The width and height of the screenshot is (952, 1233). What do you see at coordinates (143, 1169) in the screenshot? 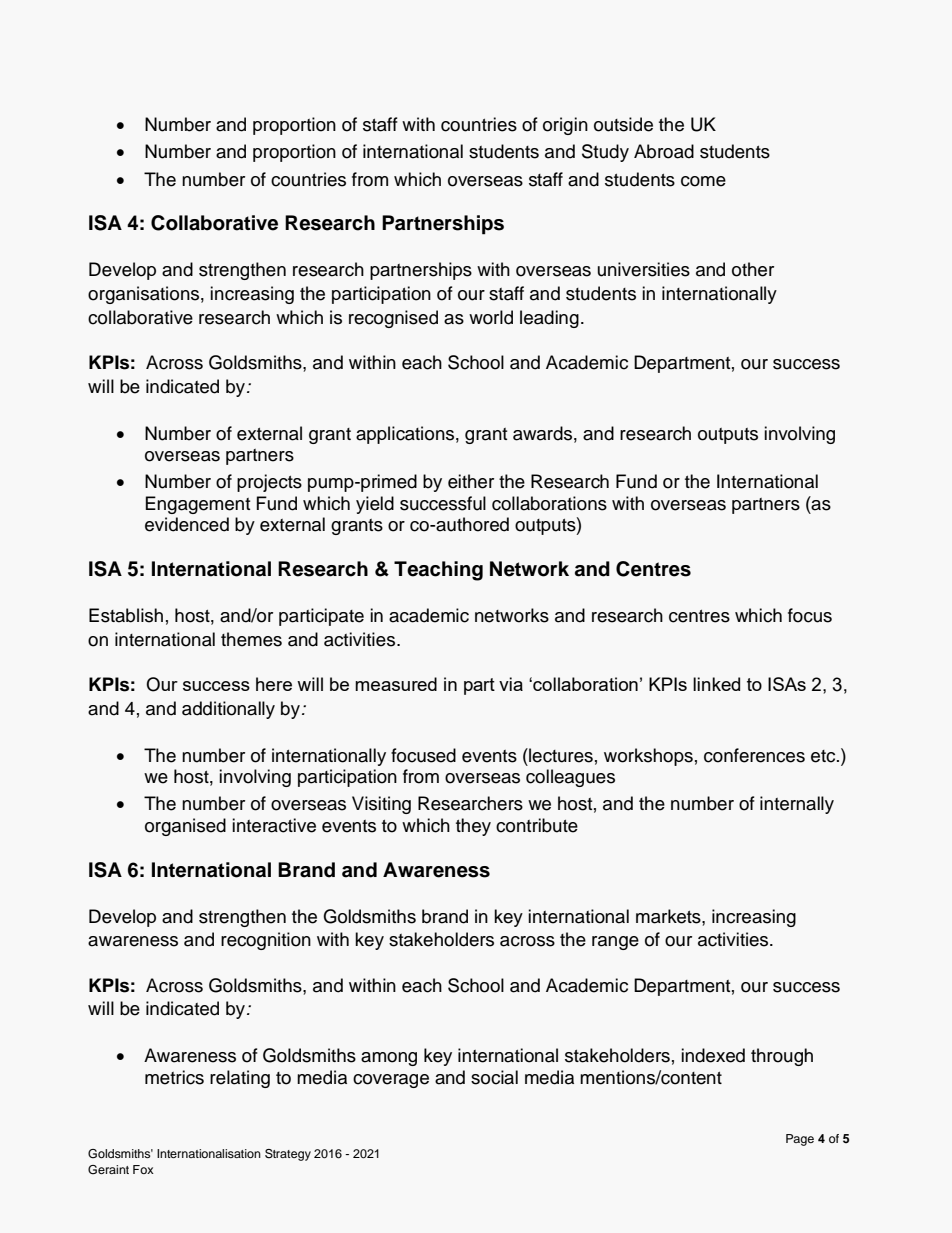
I see `Fox` at bounding box center [143, 1169].
